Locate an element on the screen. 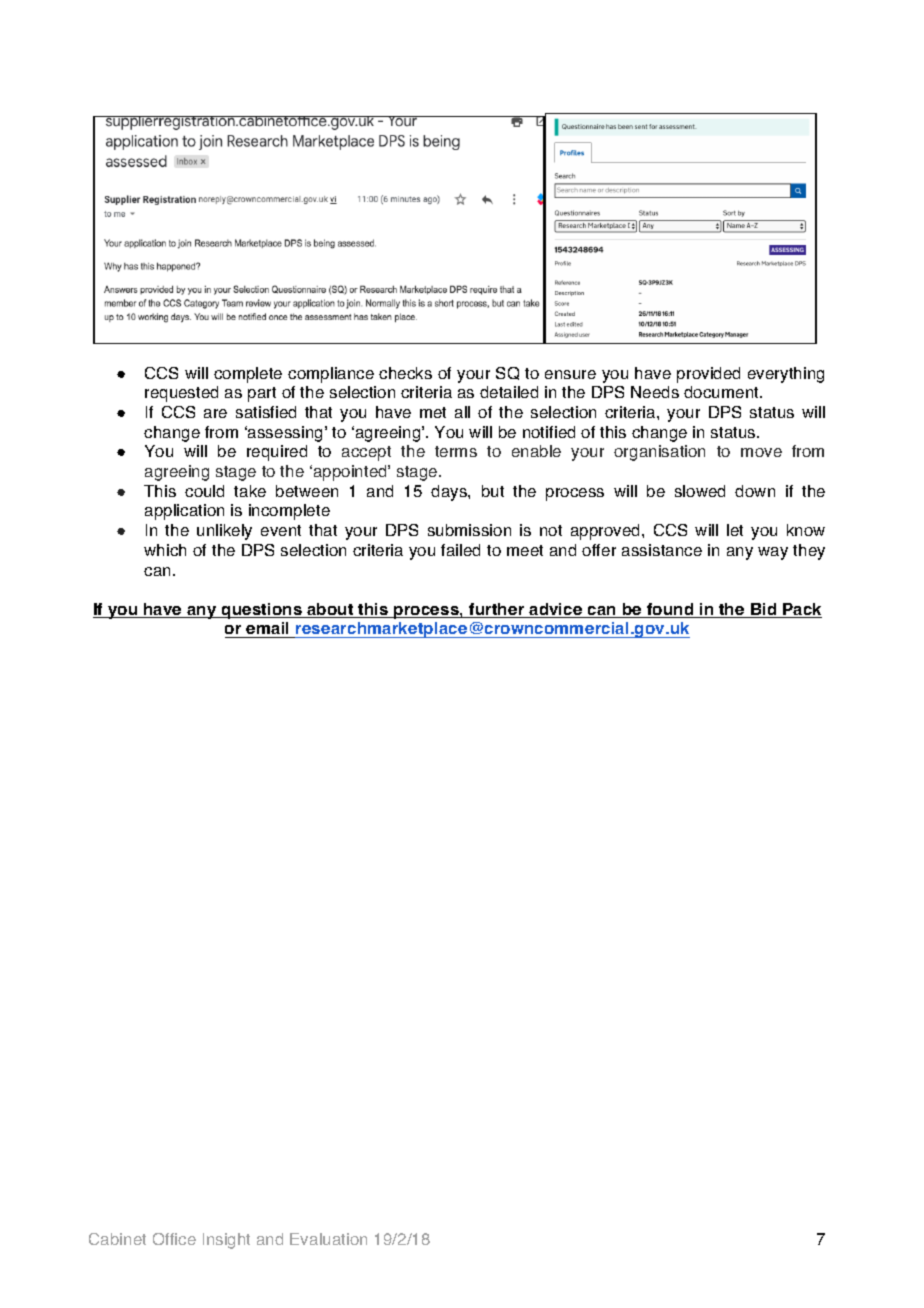 Image resolution: width=924 pixels, height=1308 pixels. Office is located at coordinates (174, 1239).
